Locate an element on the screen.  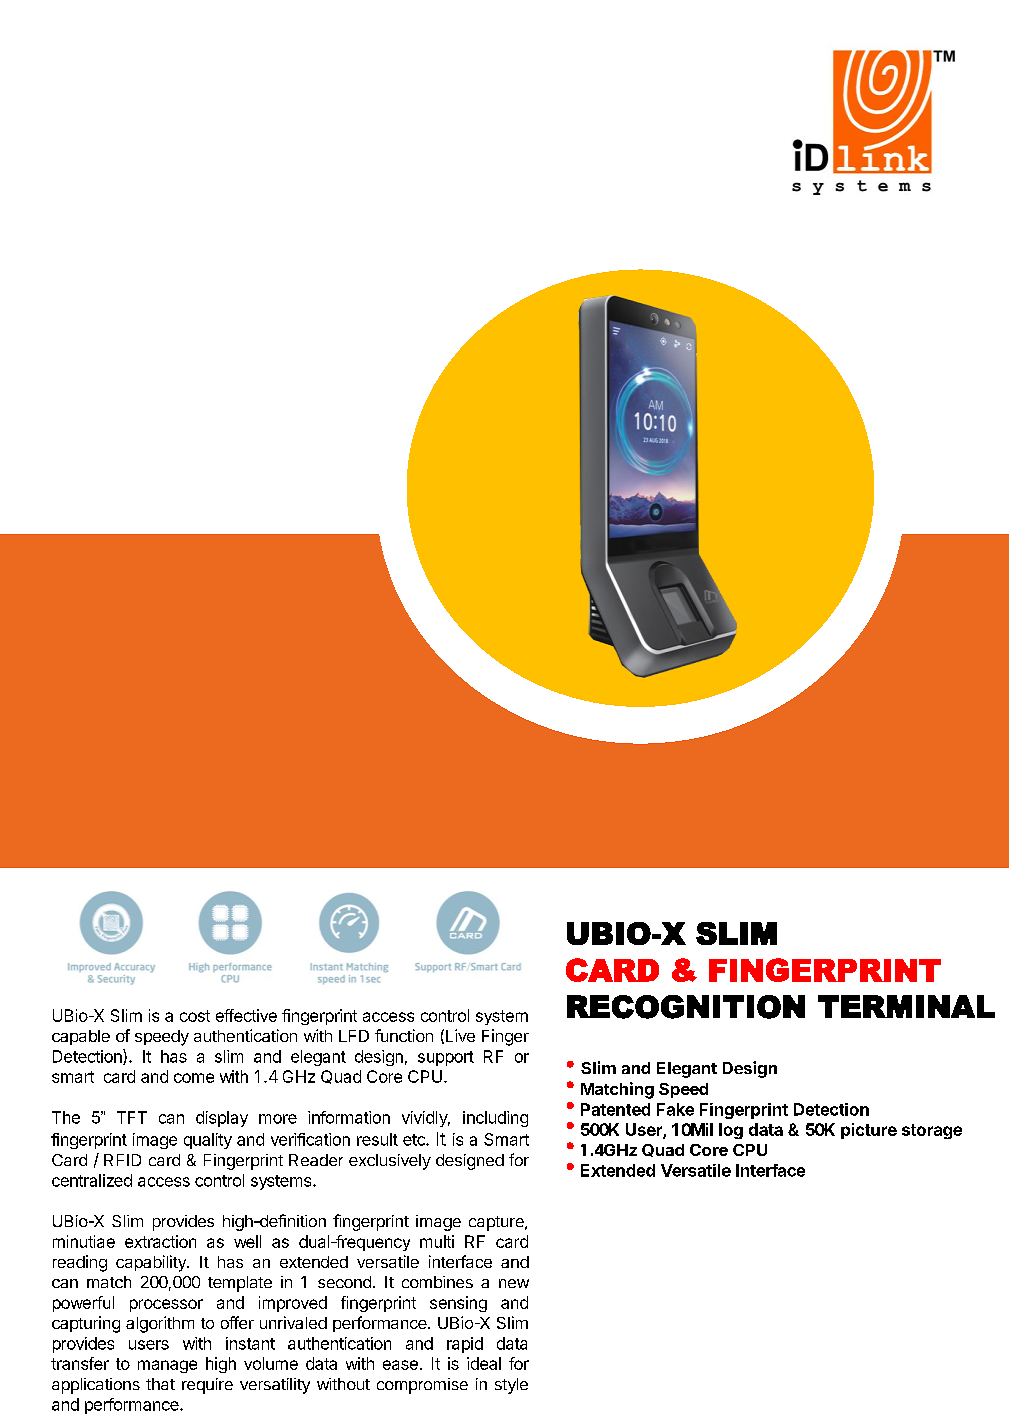
exclusively is located at coordinates (390, 1162).
